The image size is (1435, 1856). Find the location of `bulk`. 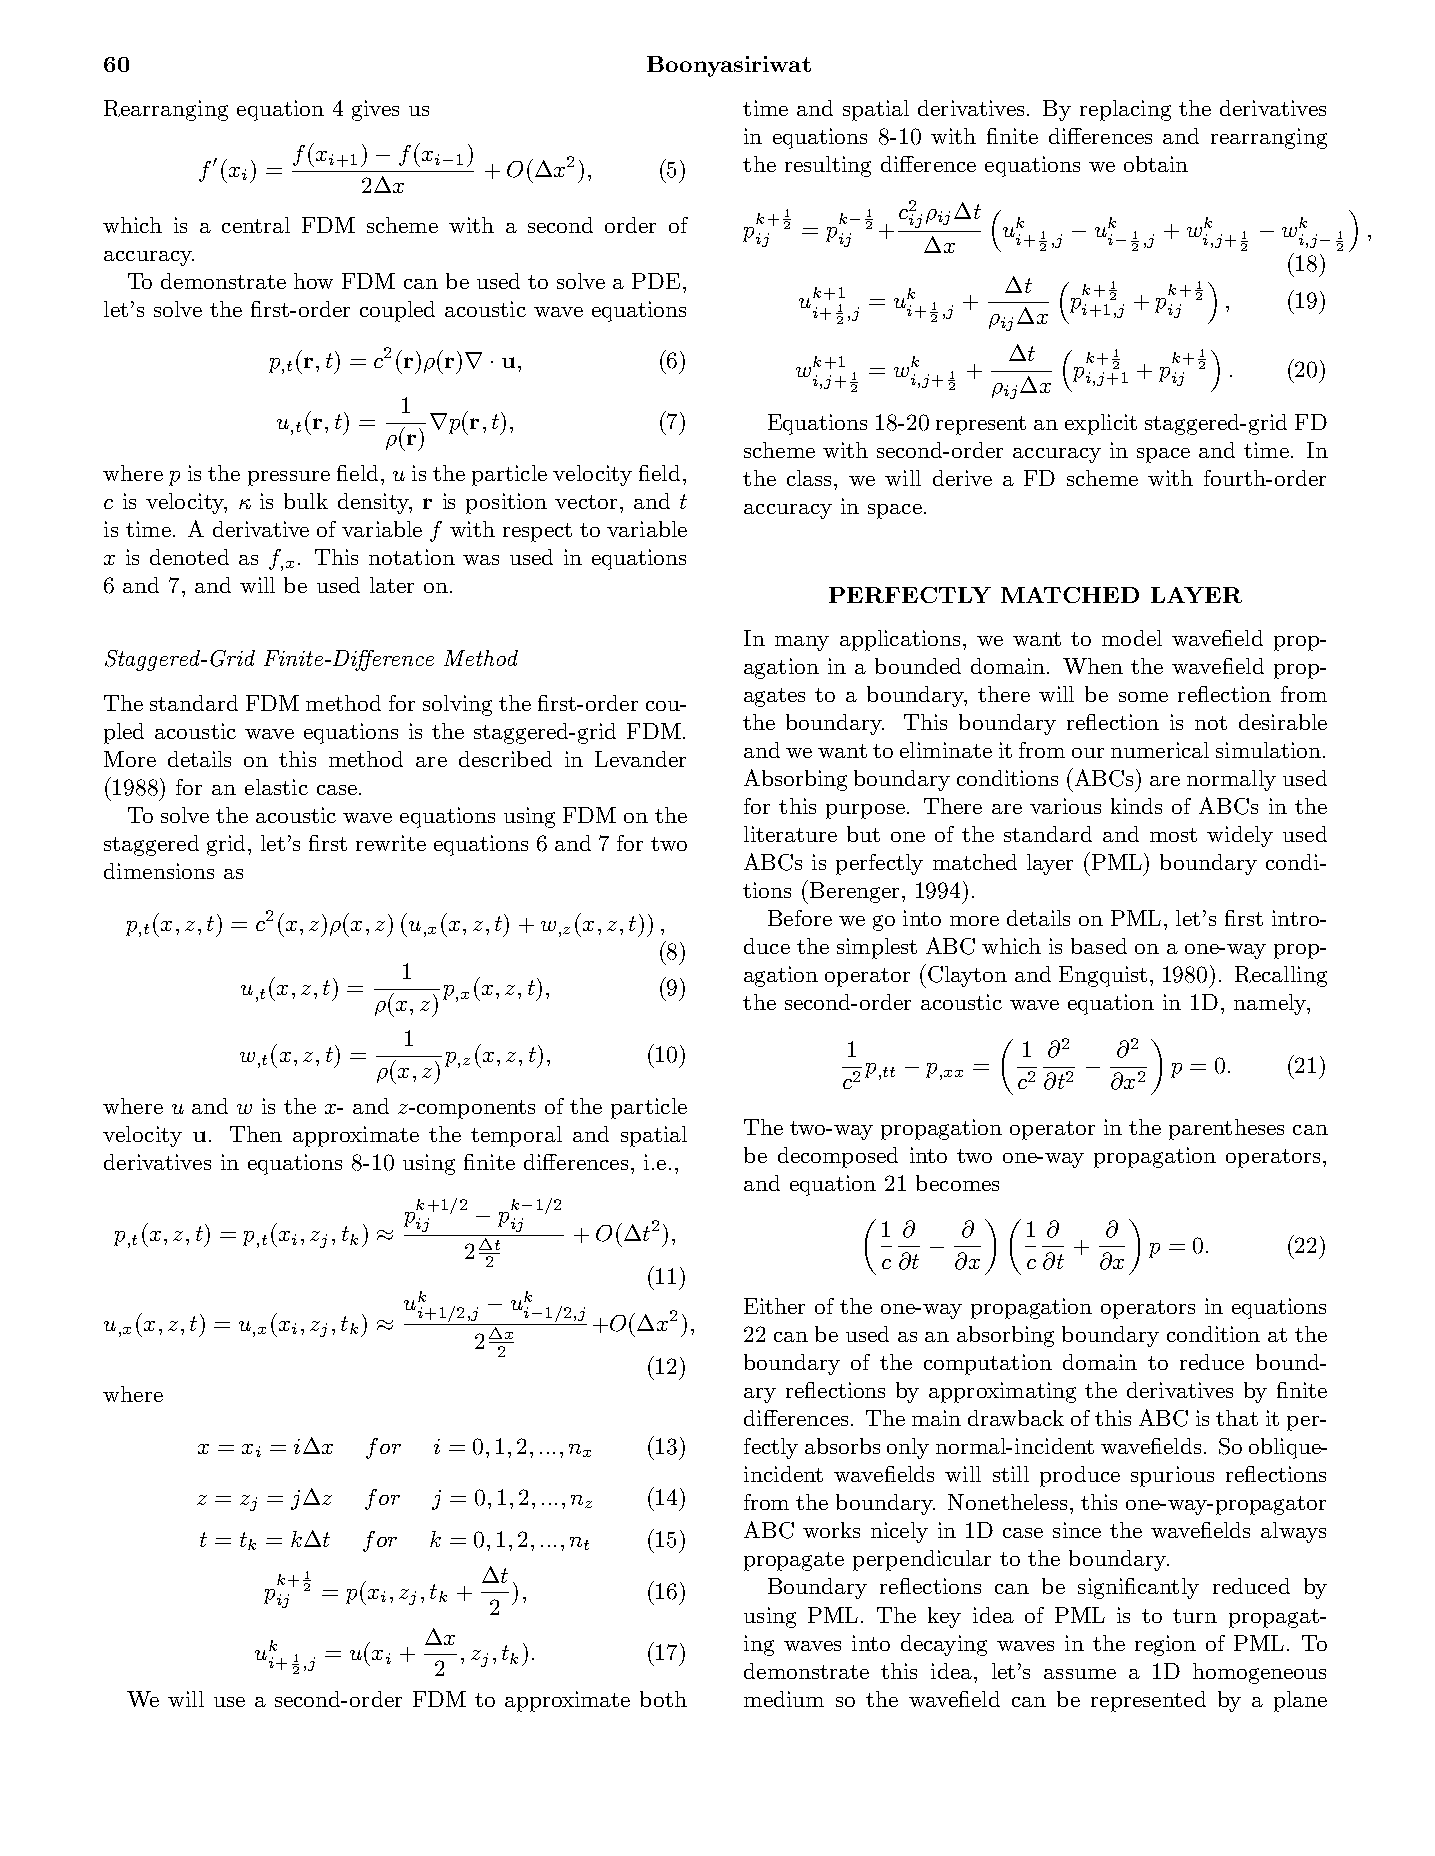

bulk is located at coordinates (306, 501).
